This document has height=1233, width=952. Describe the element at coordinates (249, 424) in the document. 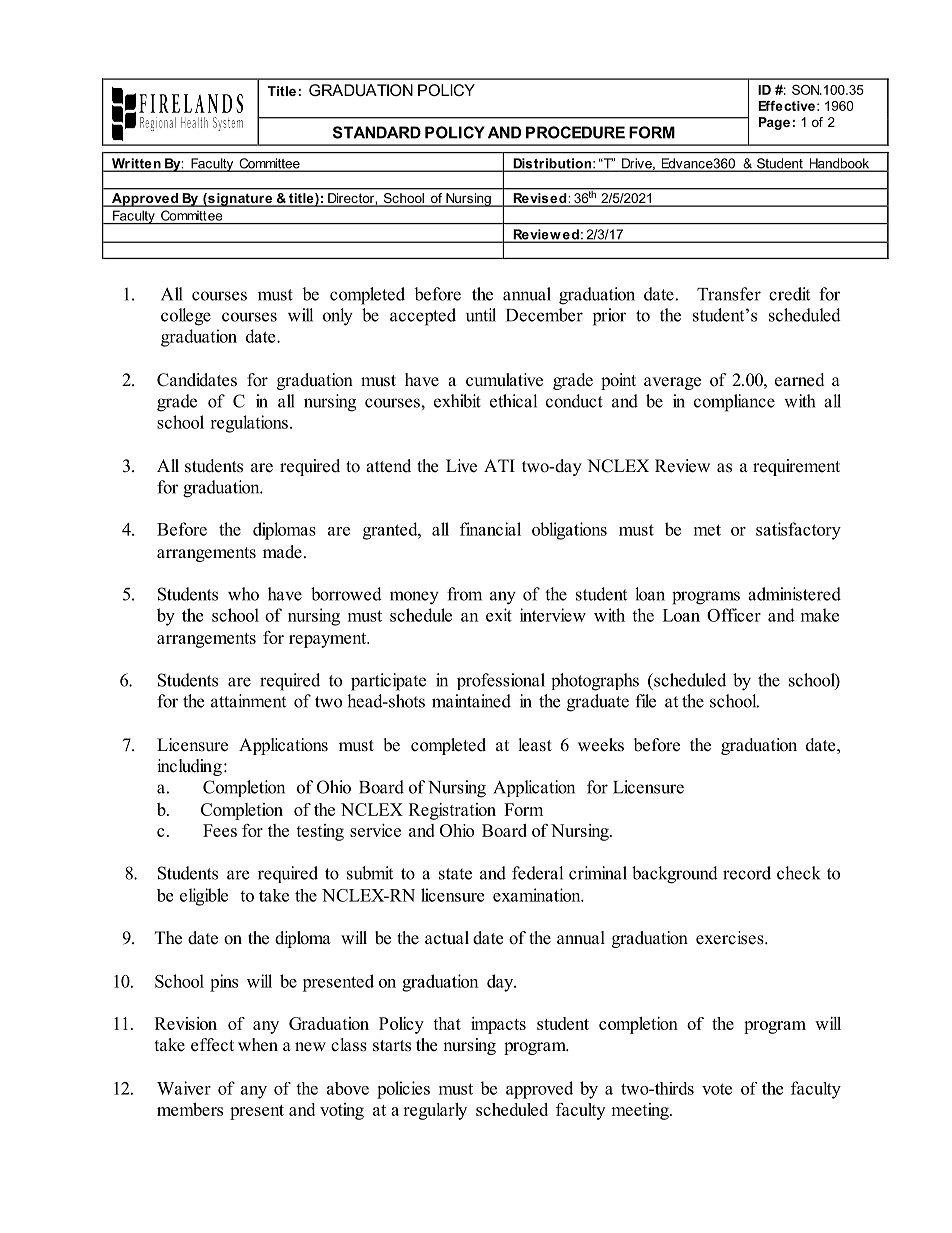

I see `regulations` at that location.
